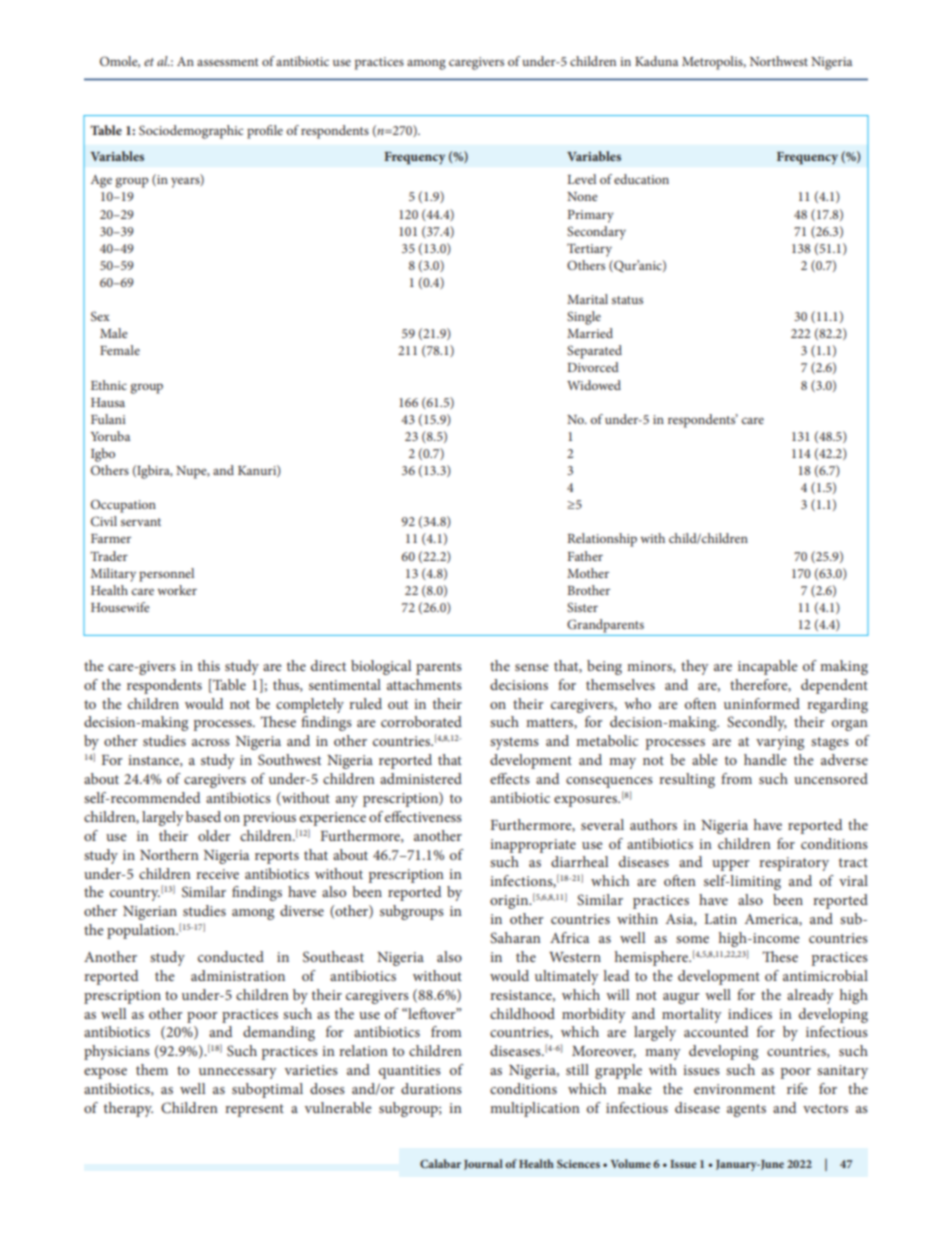 This image has height=1233, width=952. What do you see at coordinates (581, 179) in the image?
I see `Level` at bounding box center [581, 179].
